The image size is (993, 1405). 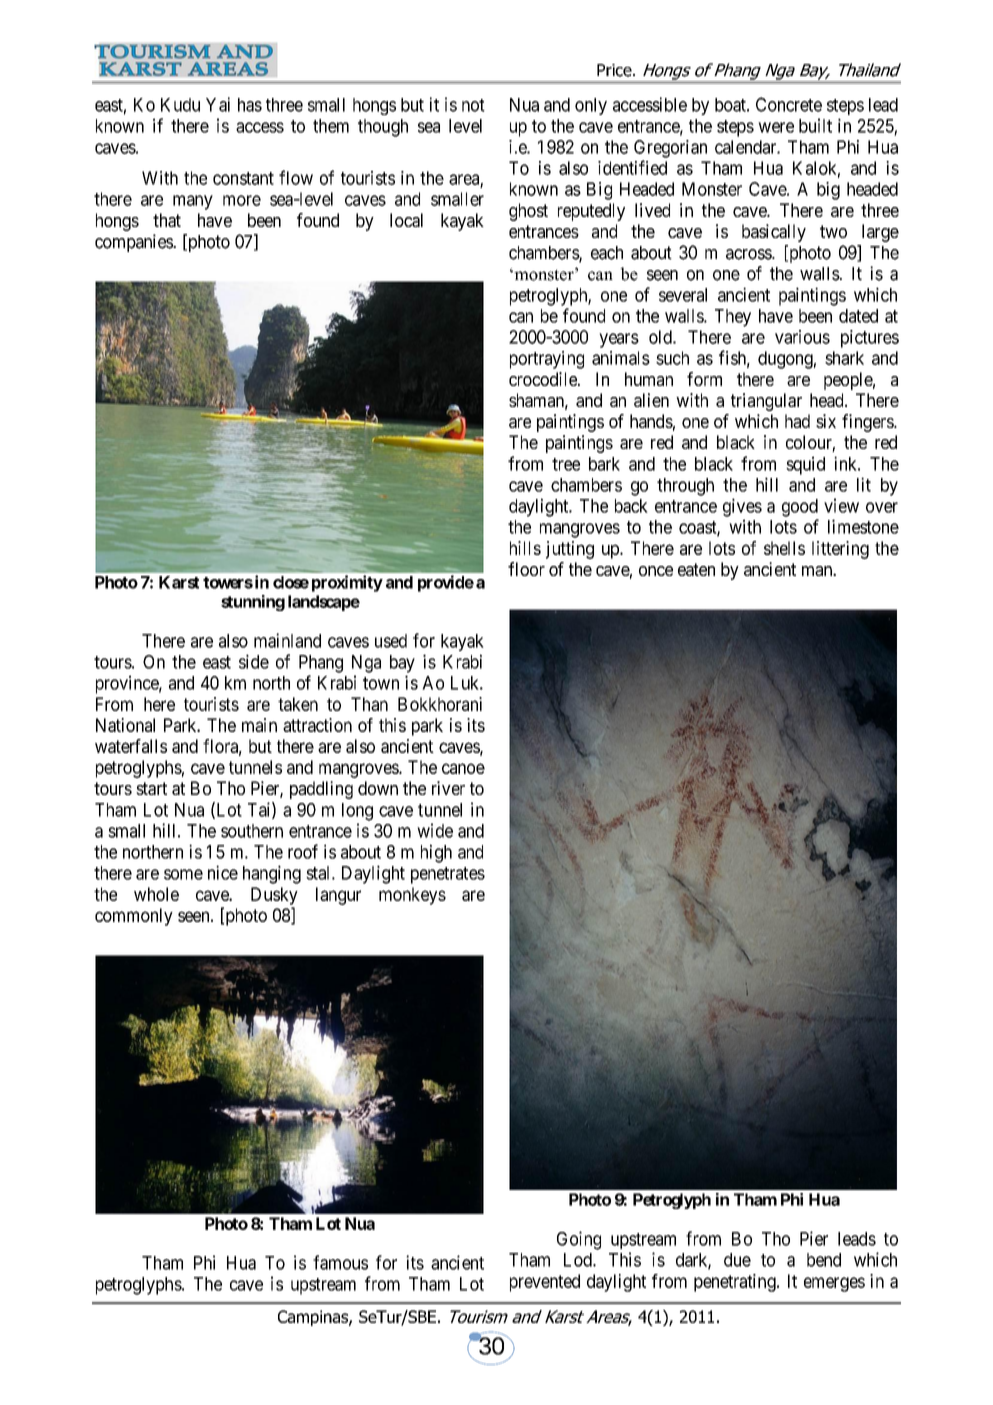 What do you see at coordinates (824, 1260) in the image?
I see `bend` at bounding box center [824, 1260].
